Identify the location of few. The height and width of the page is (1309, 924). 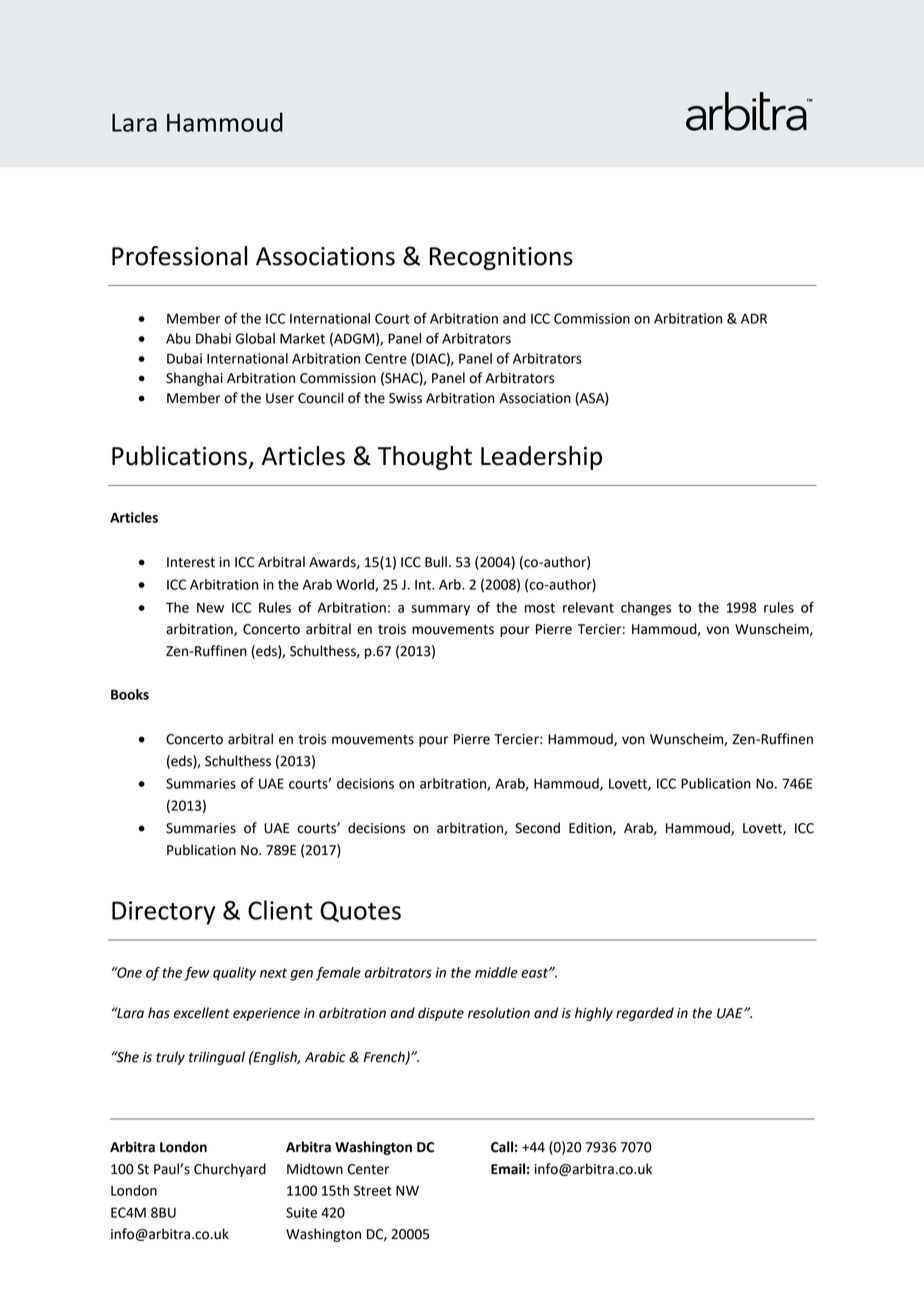
(197, 974).
